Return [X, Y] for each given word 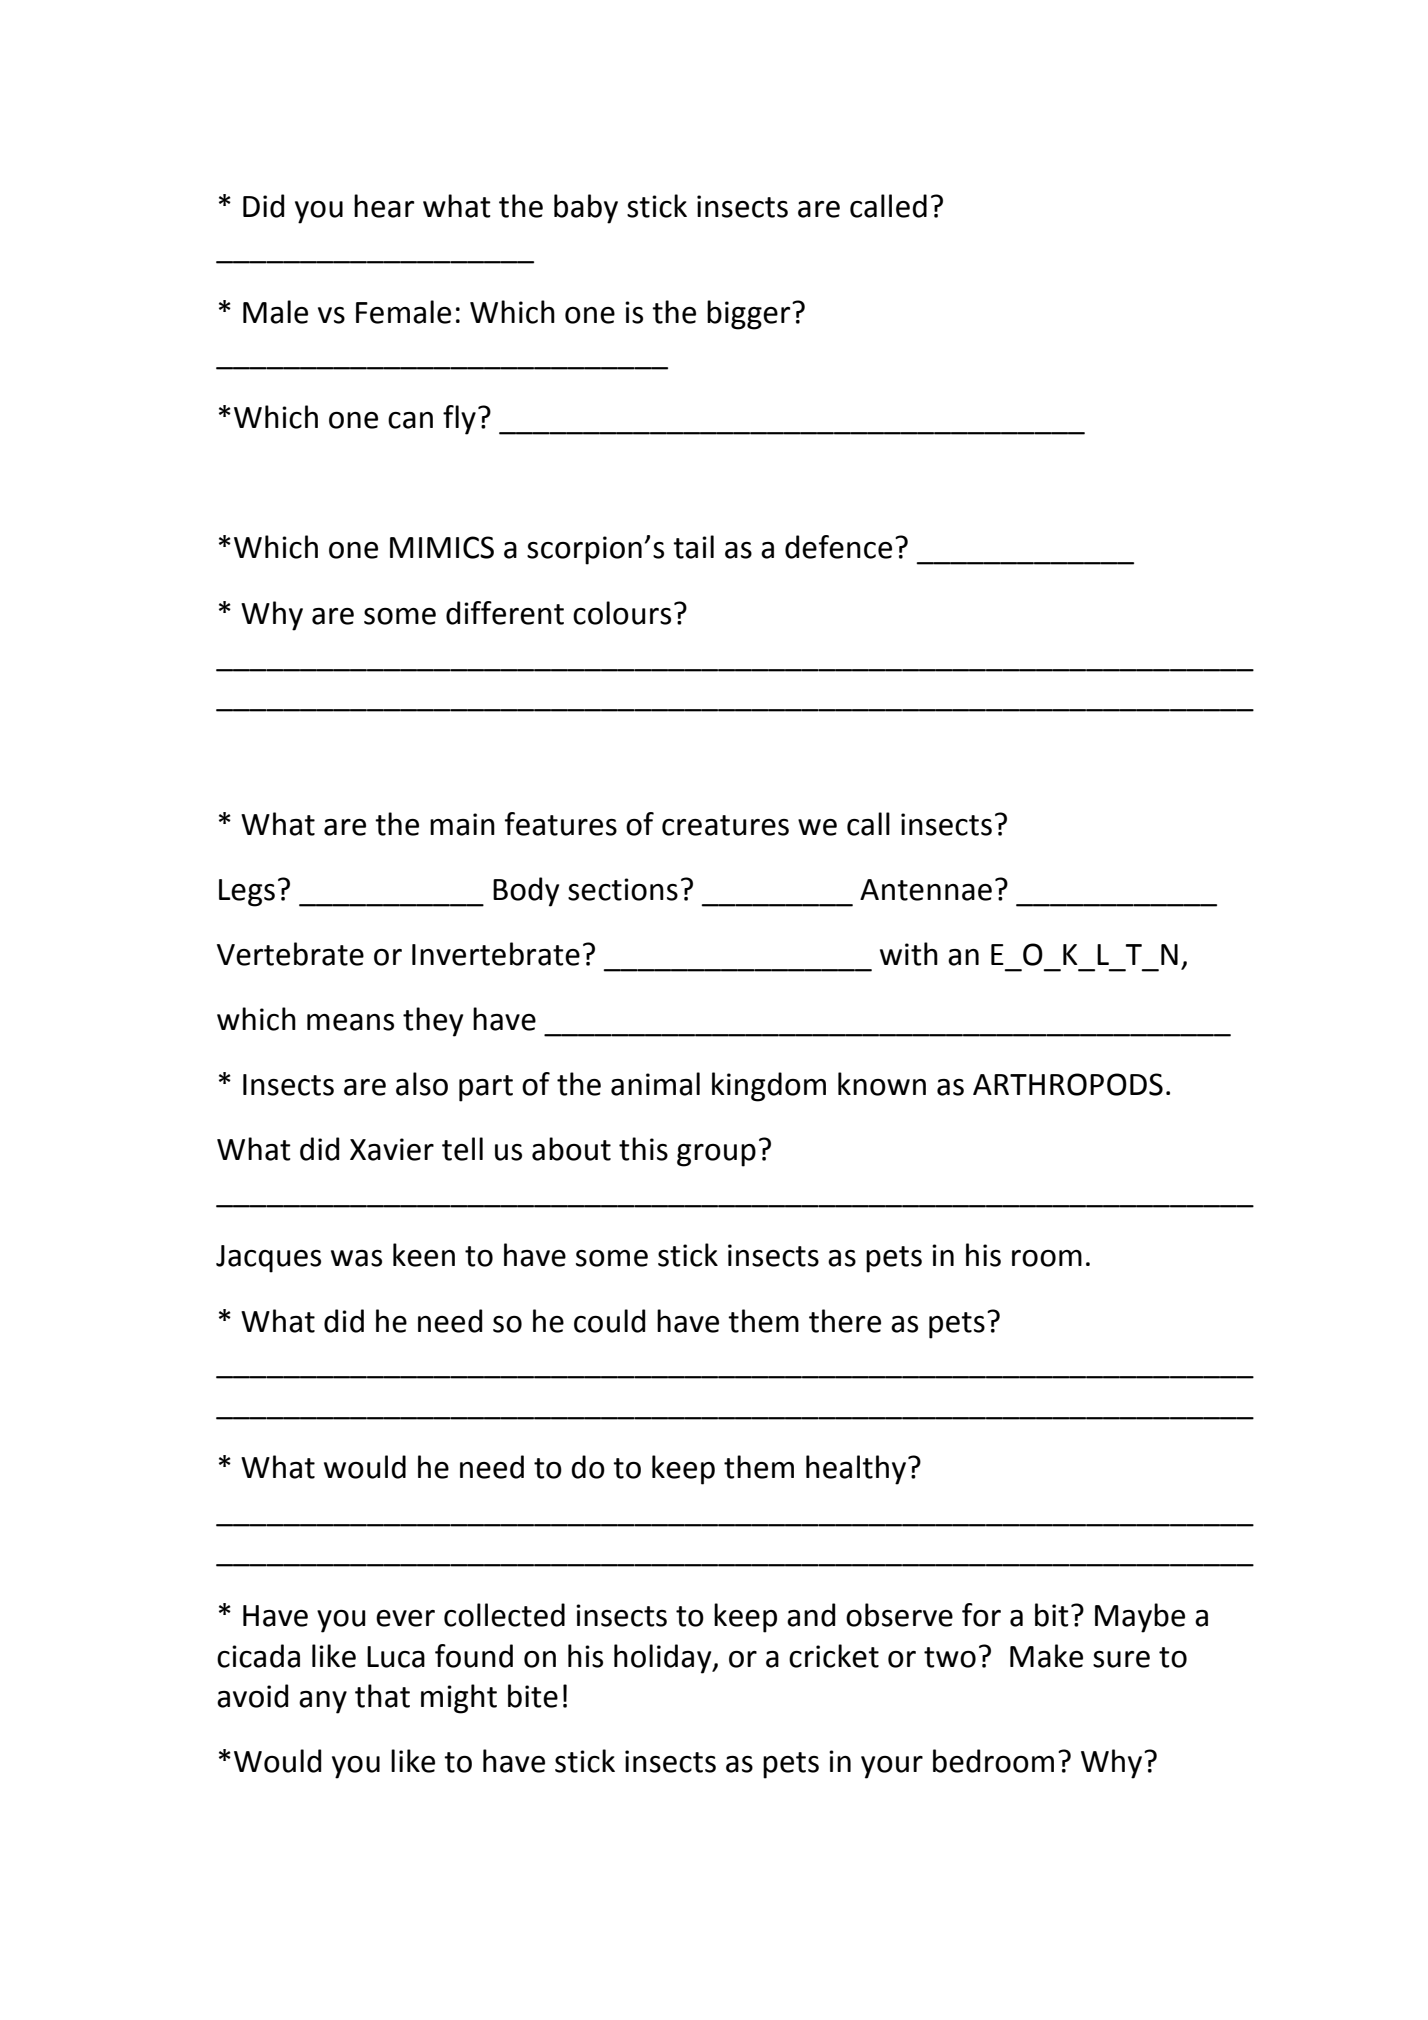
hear [384, 206]
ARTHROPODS [1068, 1084]
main [462, 824]
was [356, 1258]
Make [1046, 1656]
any [323, 1702]
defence [838, 547]
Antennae [926, 890]
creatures [725, 825]
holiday [664, 1659]
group [716, 1155]
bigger [750, 315]
